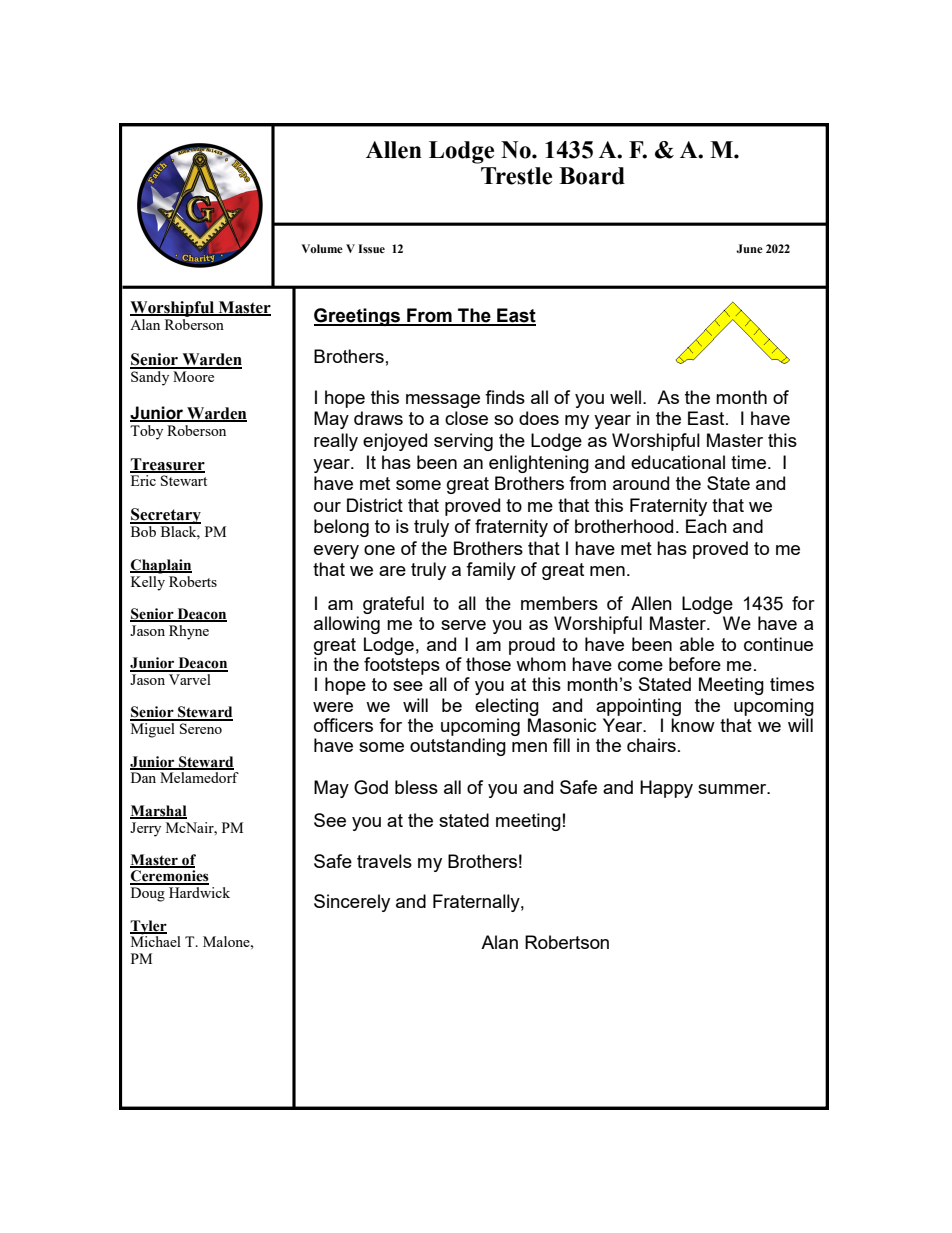  Describe the element at coordinates (148, 927) in the screenshot. I see `Tyler` at that location.
